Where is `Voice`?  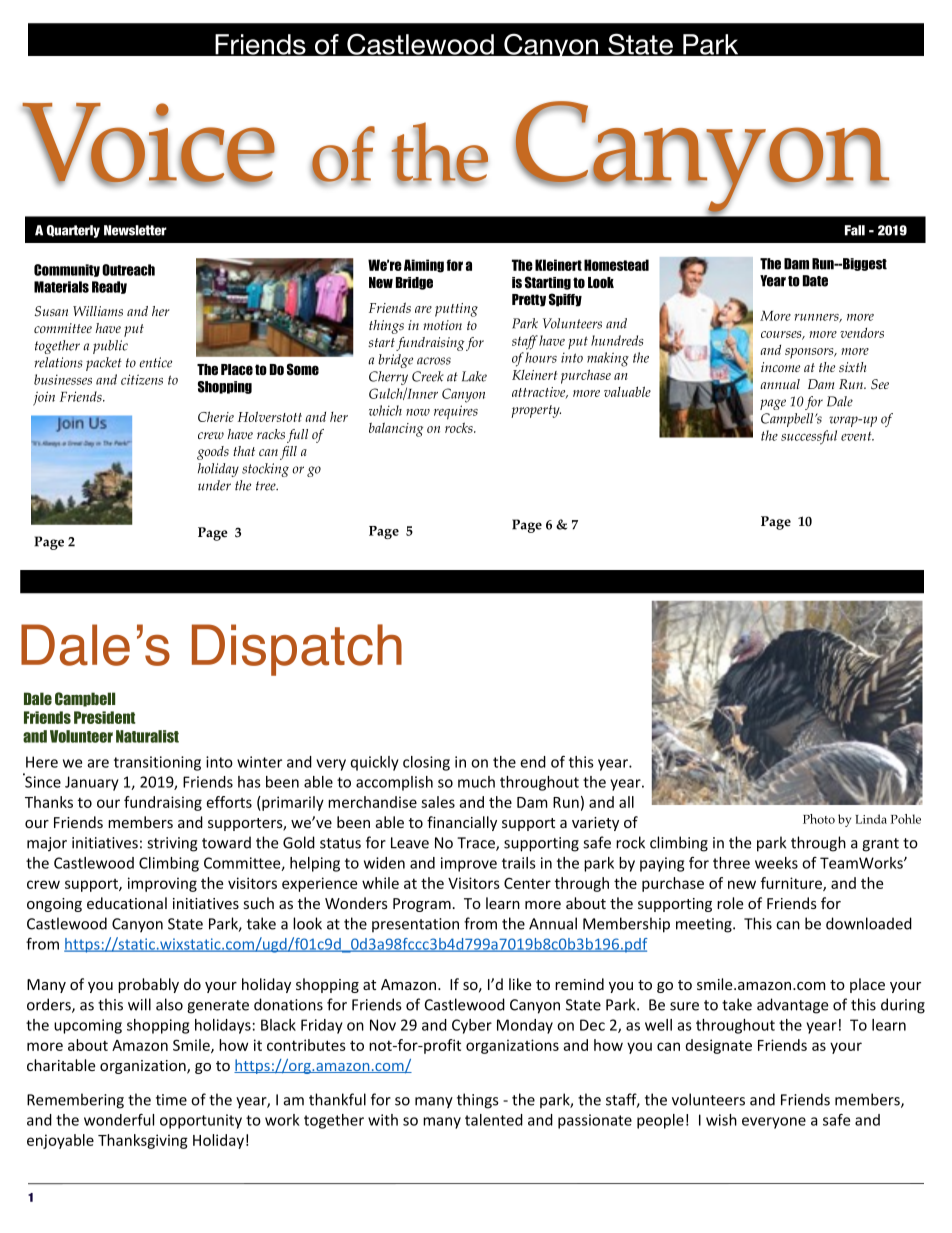
Voice is located at coordinates (148, 144).
